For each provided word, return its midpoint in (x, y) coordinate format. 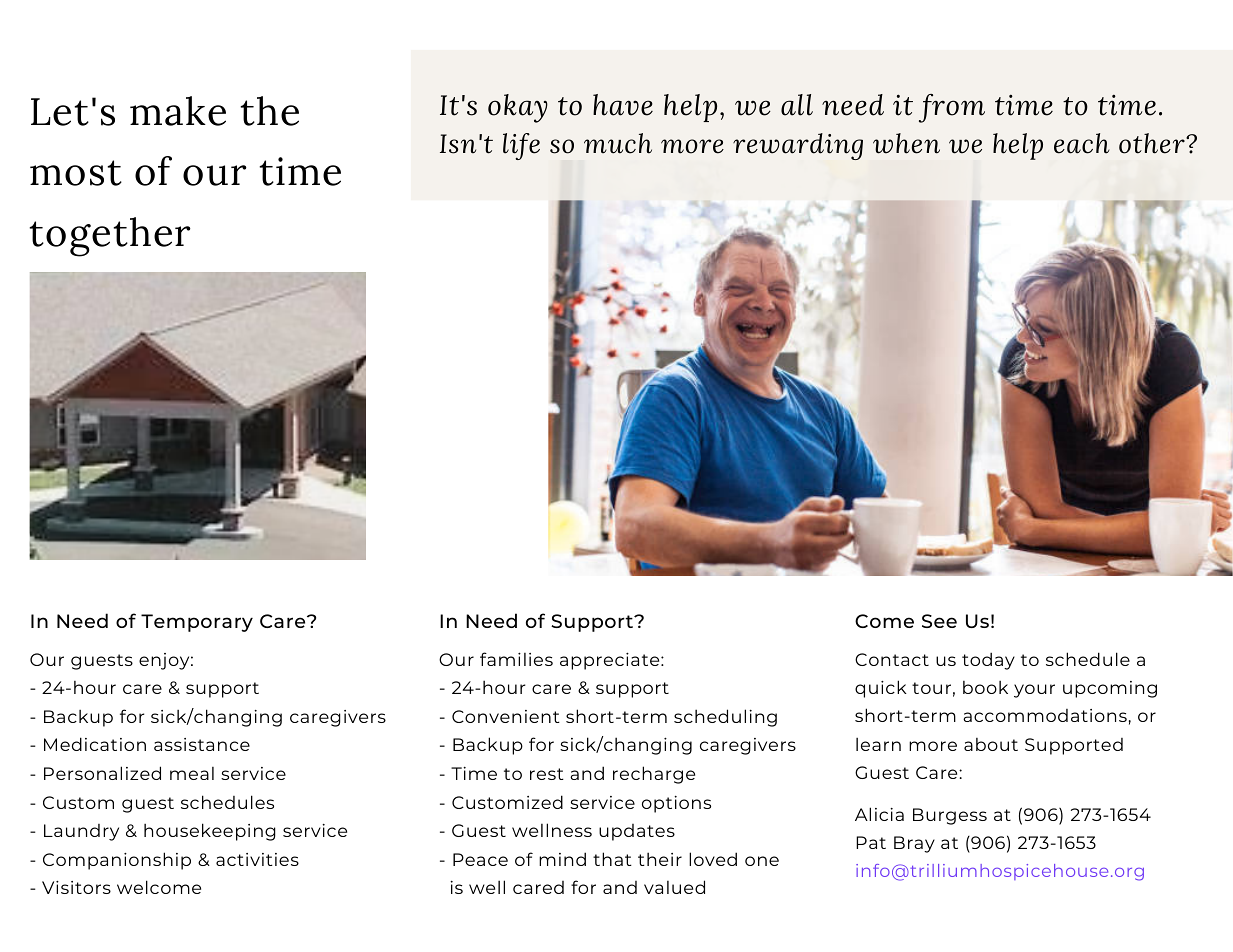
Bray (914, 844)
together (110, 237)
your (1034, 691)
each (1082, 143)
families (516, 659)
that (612, 859)
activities (257, 859)
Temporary (197, 623)
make (178, 111)
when (906, 143)
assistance (202, 744)
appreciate (611, 661)
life (521, 146)
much (618, 143)
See (939, 621)
